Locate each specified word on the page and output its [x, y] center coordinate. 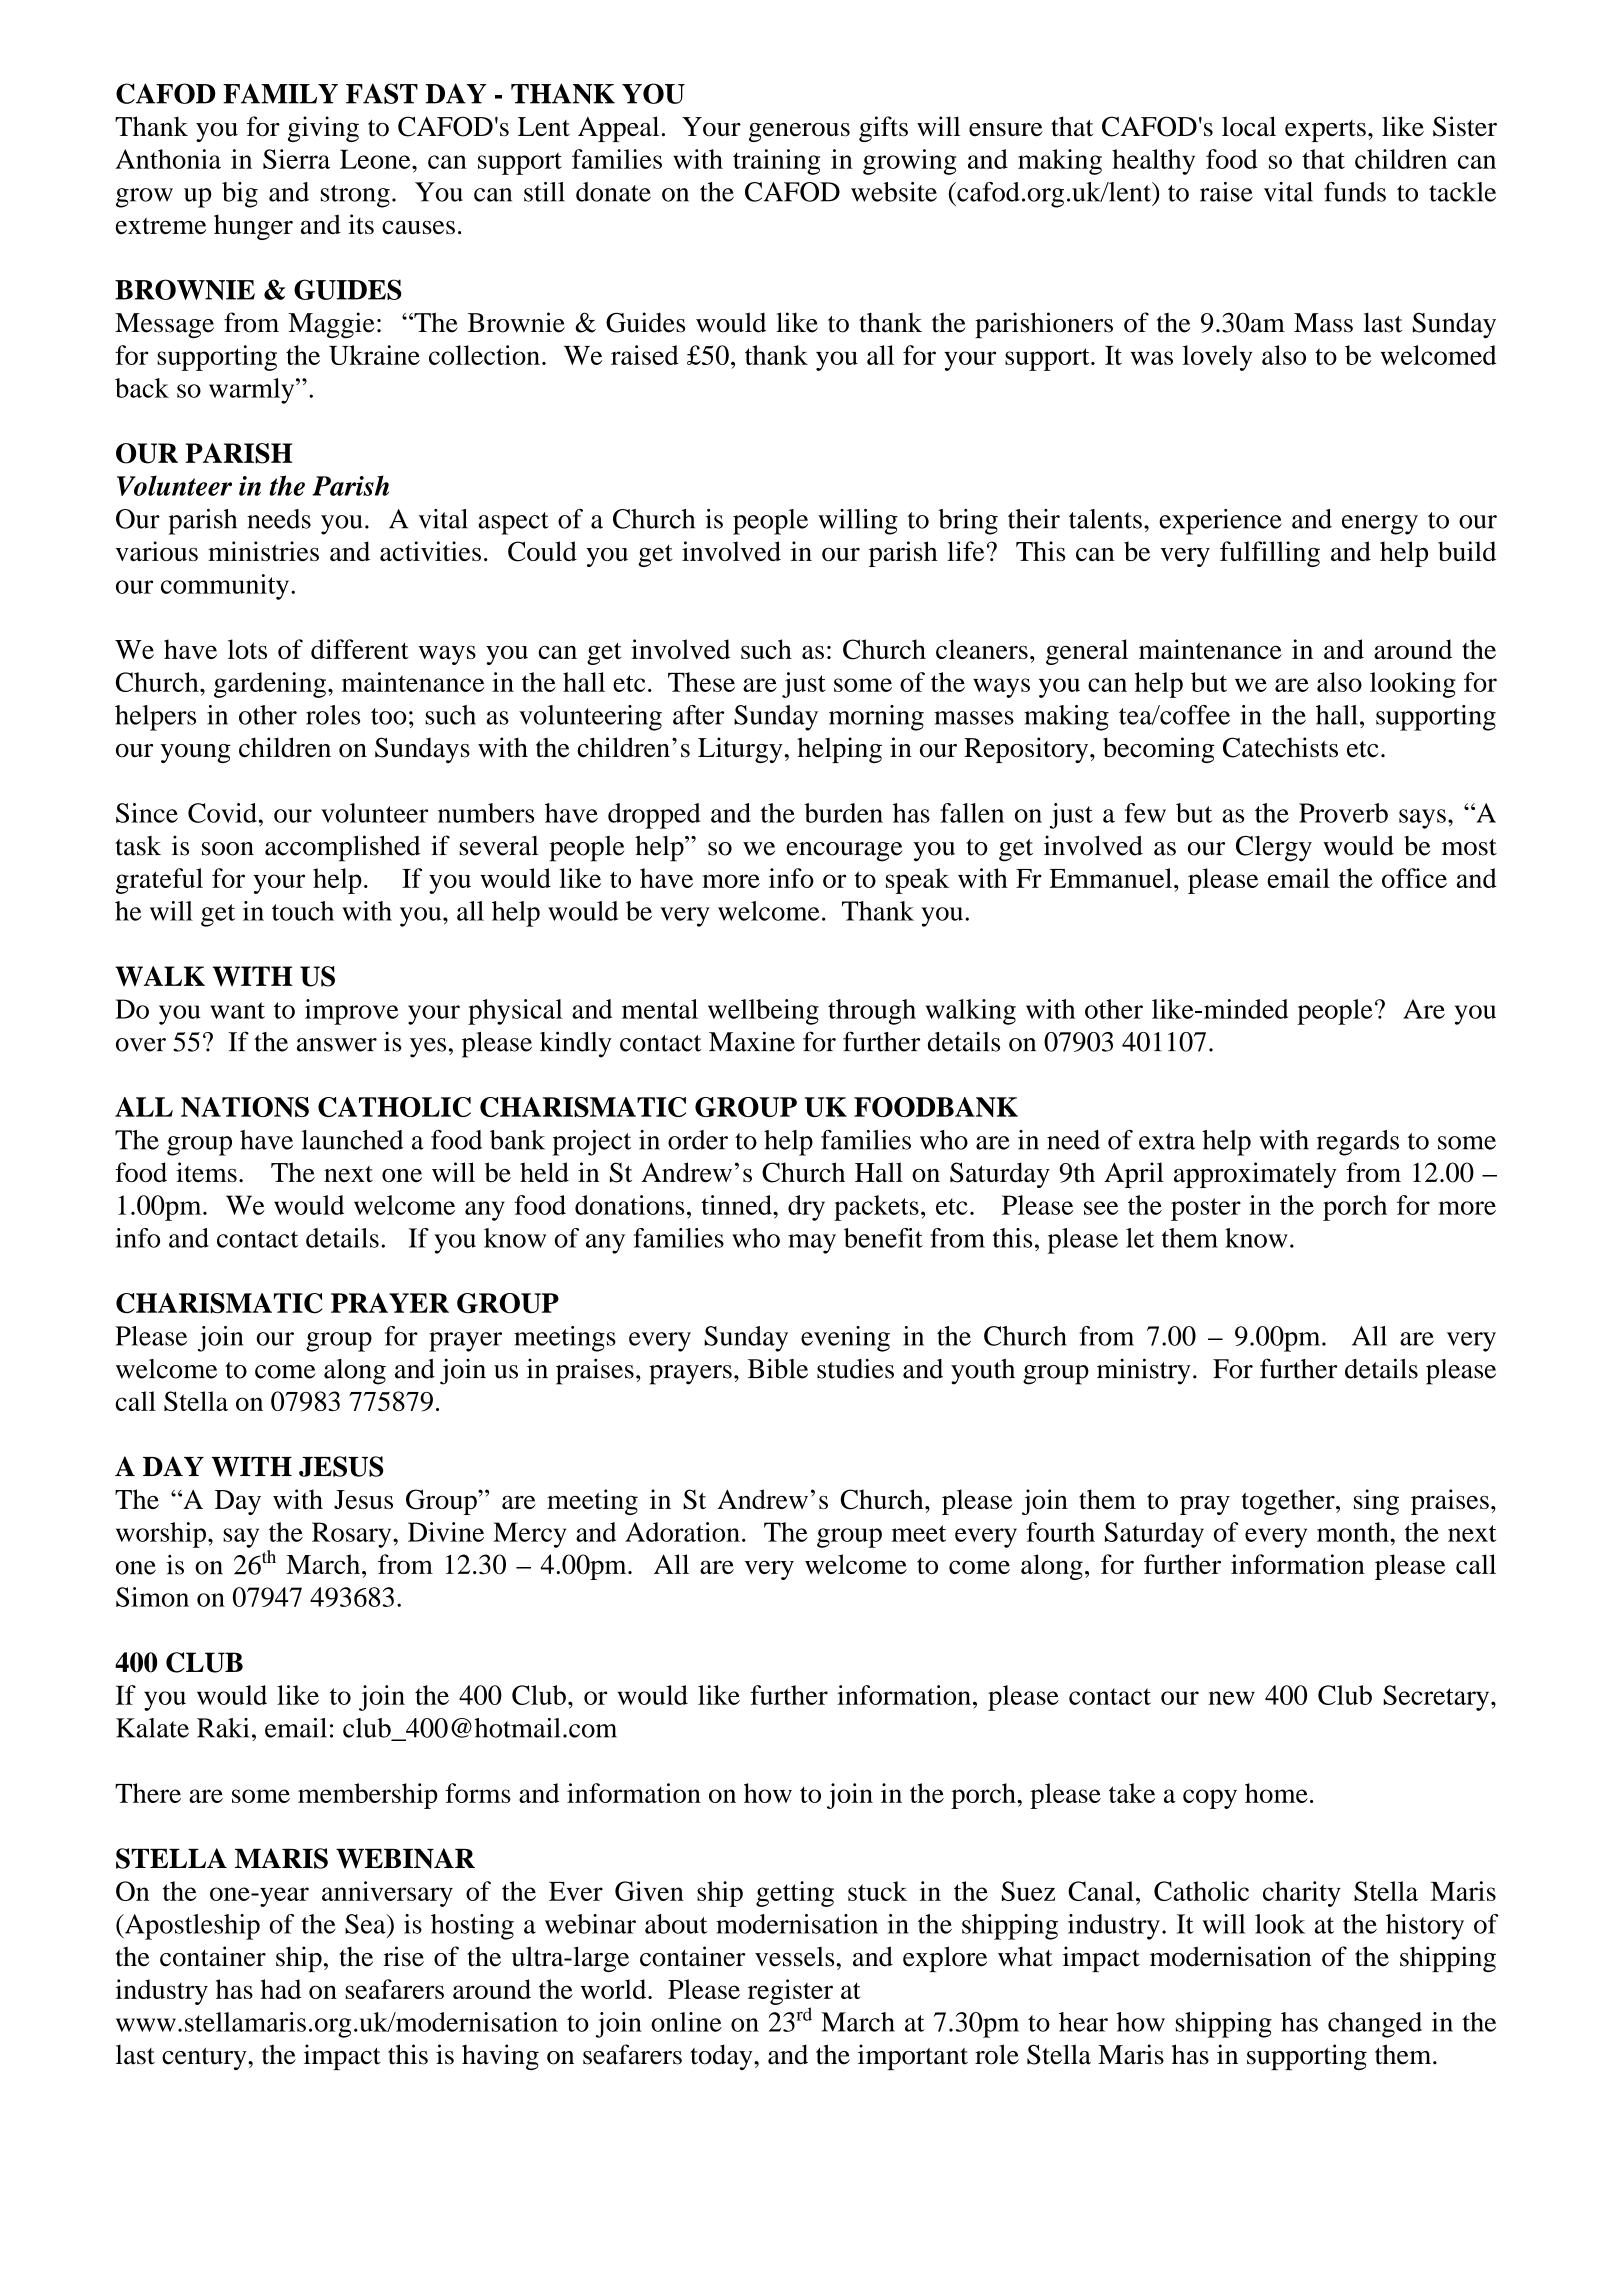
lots [247, 649]
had [281, 1989]
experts [1325, 131]
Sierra [296, 159]
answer [337, 1045]
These [701, 682]
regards [1358, 1143]
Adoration [682, 1532]
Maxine [752, 1041]
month [1354, 1532]
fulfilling [1270, 554]
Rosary [353, 1535]
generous [799, 132]
